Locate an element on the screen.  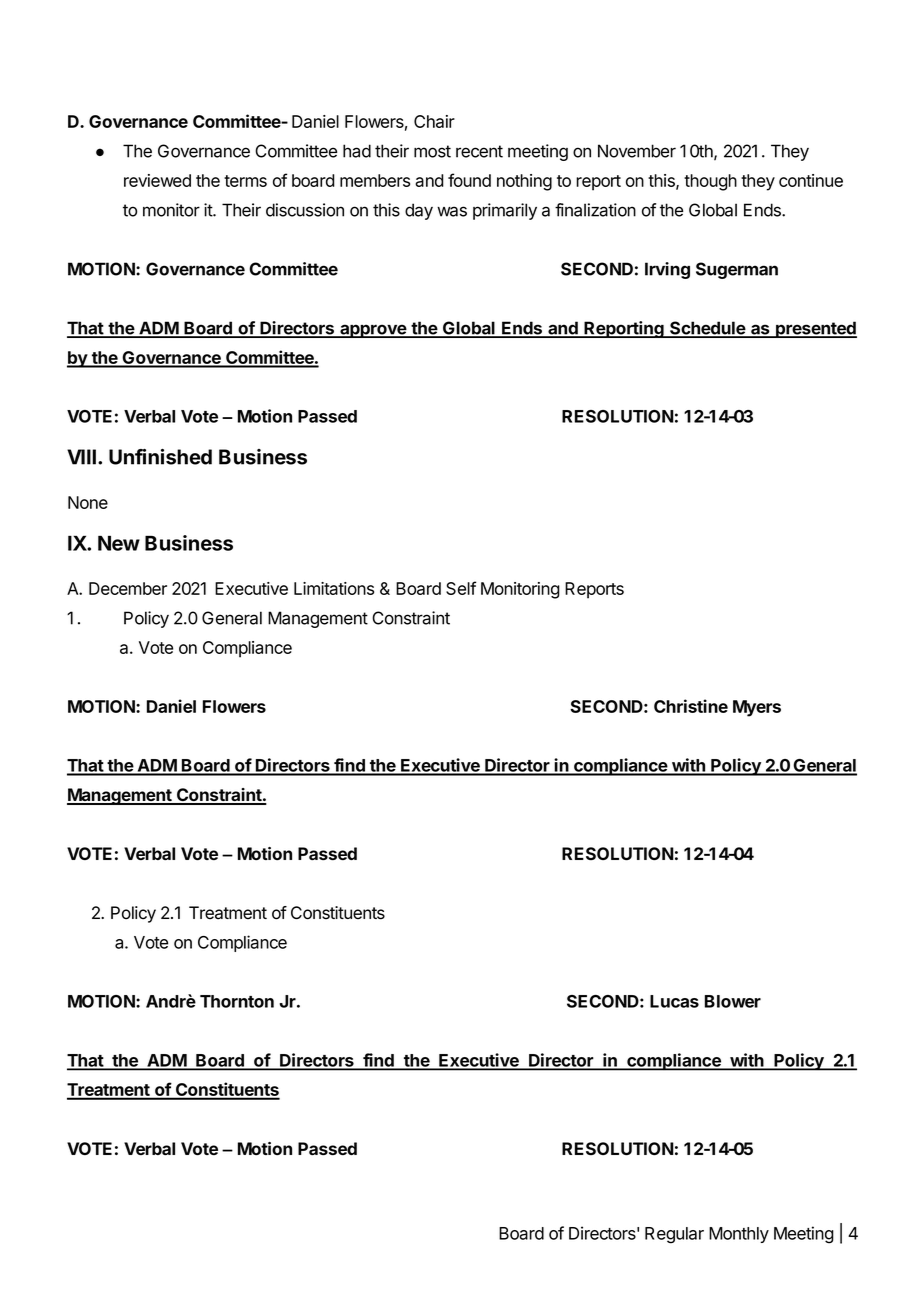
reviewed is located at coordinates (157, 180).
